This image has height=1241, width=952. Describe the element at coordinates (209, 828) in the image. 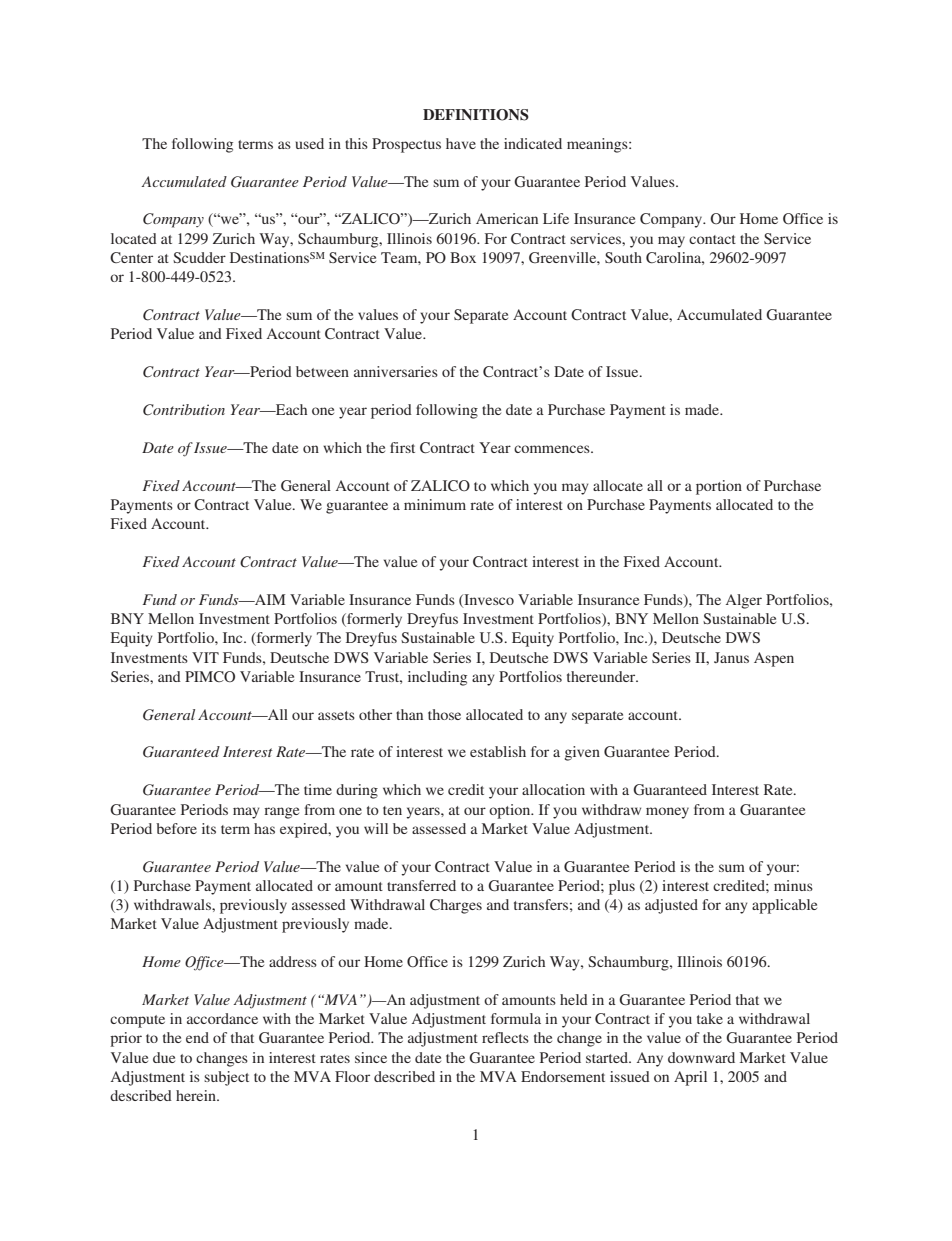

I see `its` at that location.
